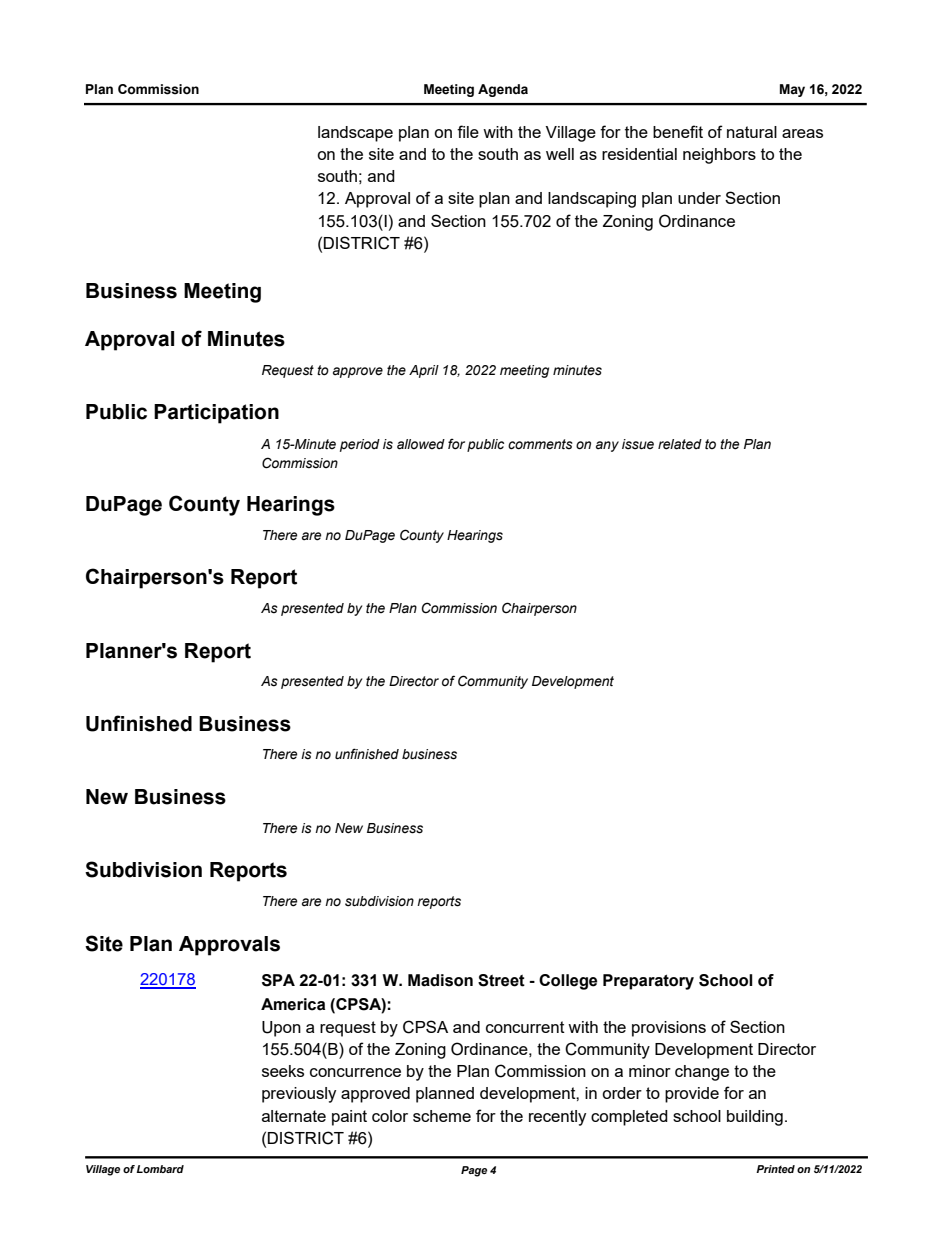 This screenshot has width=952, height=1233. I want to click on landscape, so click(355, 134).
